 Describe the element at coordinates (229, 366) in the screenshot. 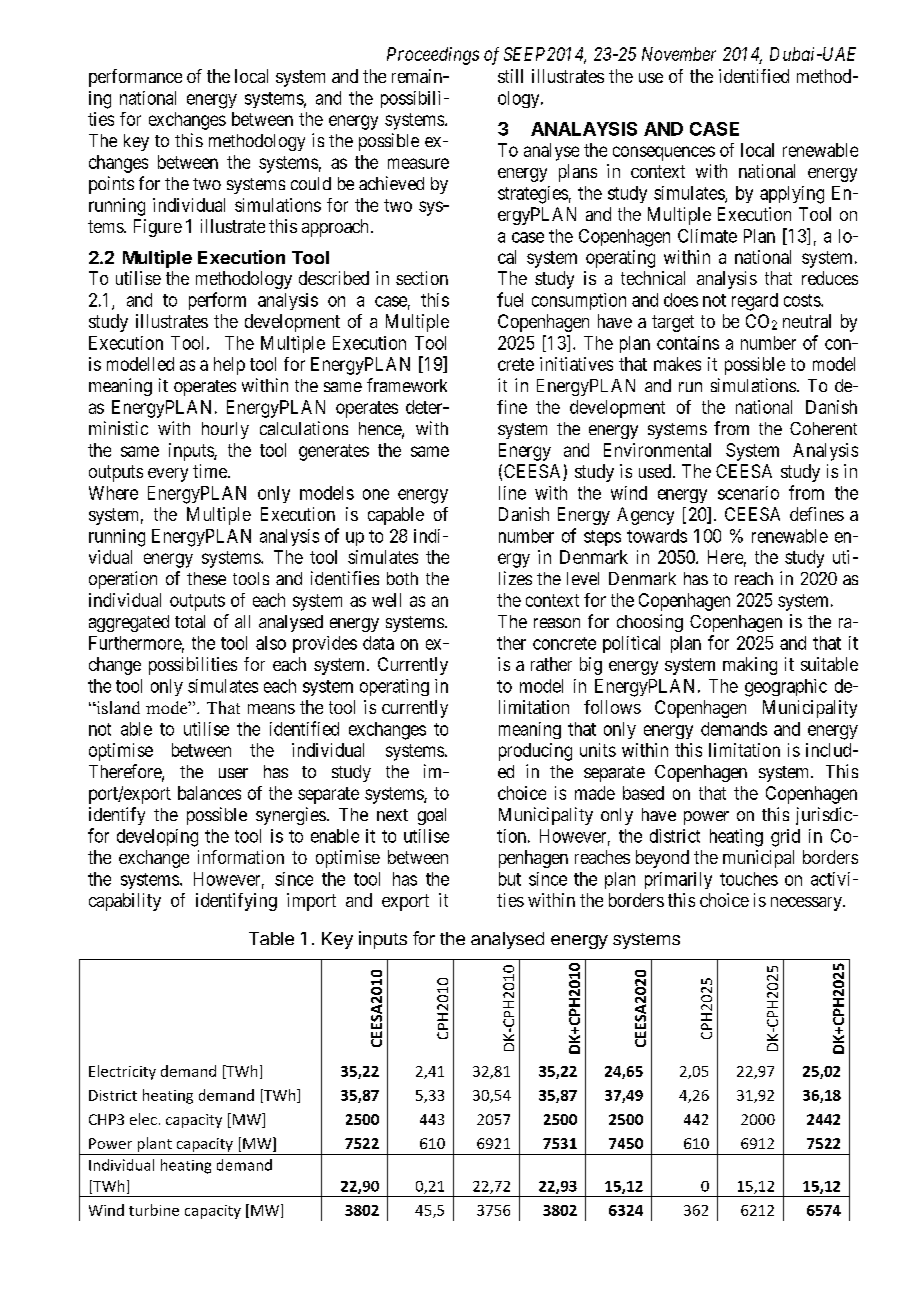

I see `help` at that location.
